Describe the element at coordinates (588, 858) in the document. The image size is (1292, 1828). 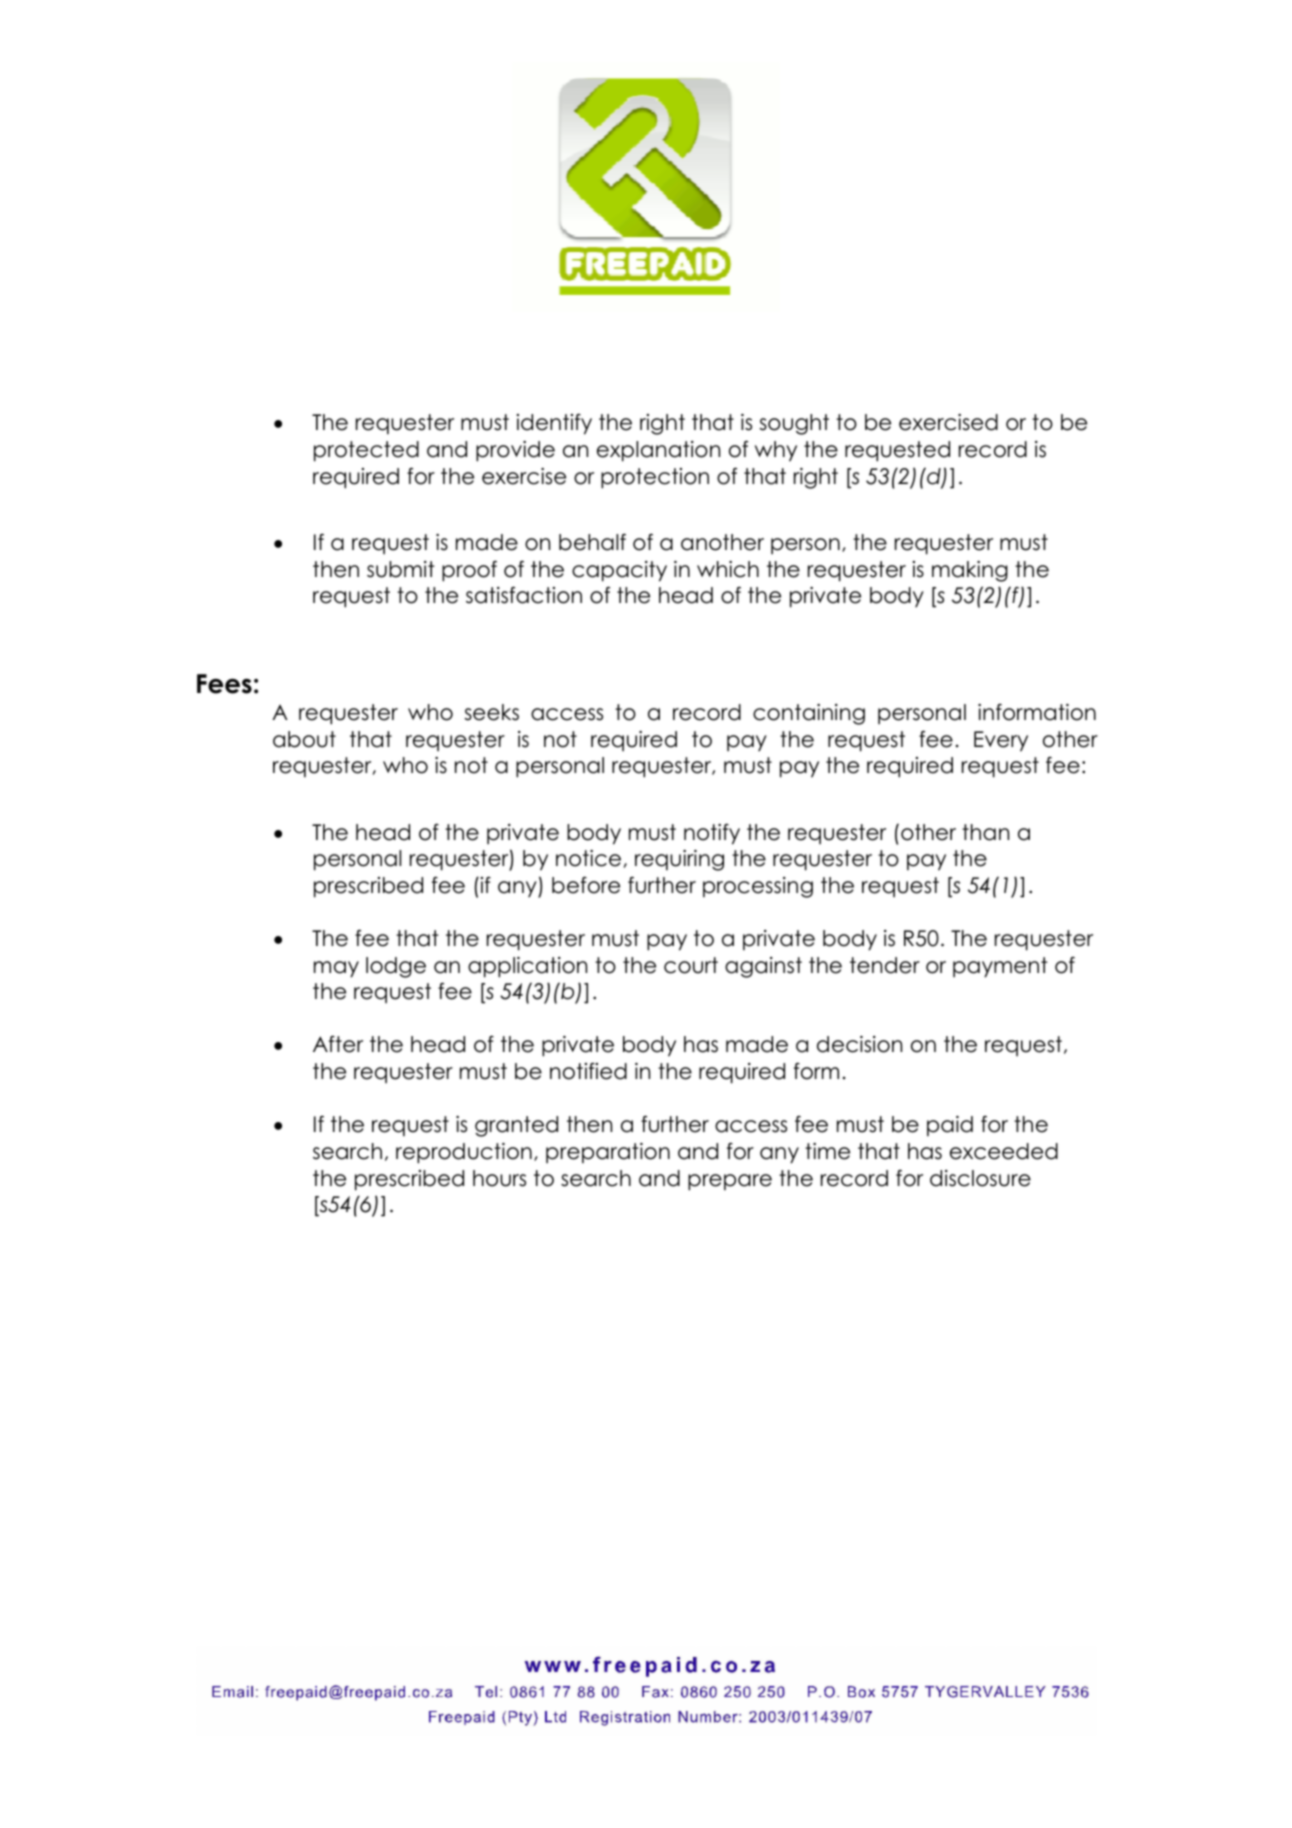
I see `notice` at that location.
